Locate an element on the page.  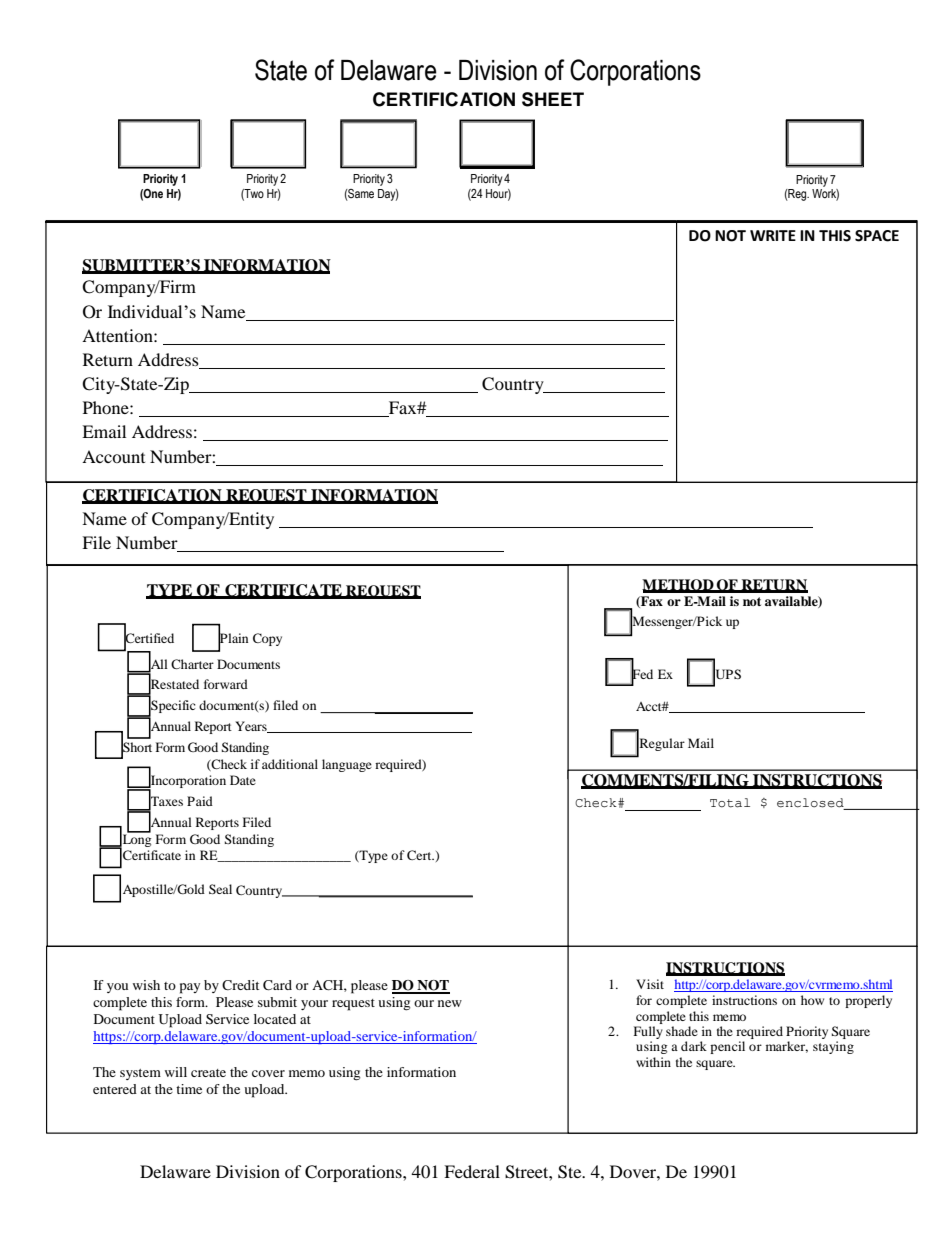
how is located at coordinates (812, 1000).
